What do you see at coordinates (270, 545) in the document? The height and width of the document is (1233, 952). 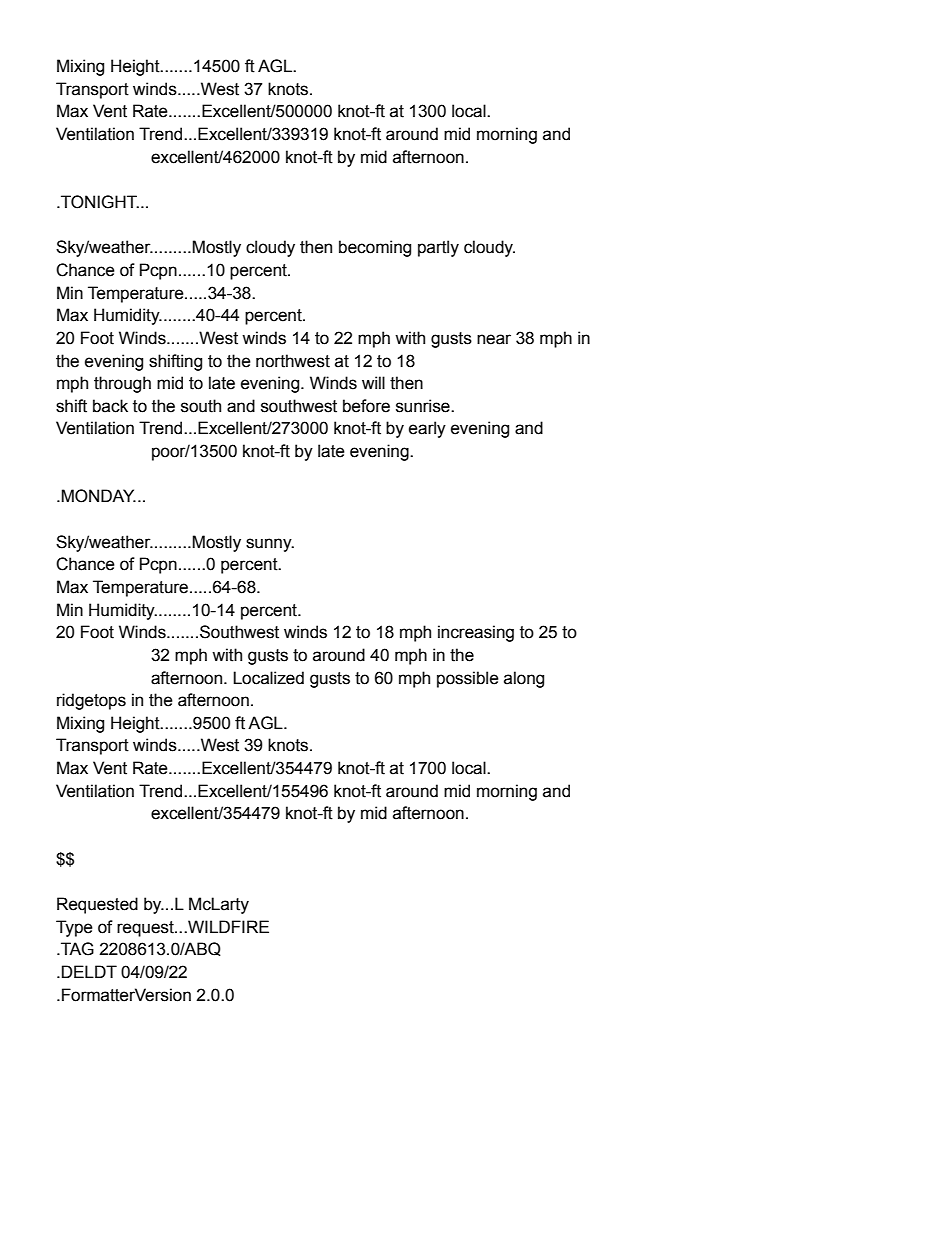 I see `sunny` at bounding box center [270, 545].
